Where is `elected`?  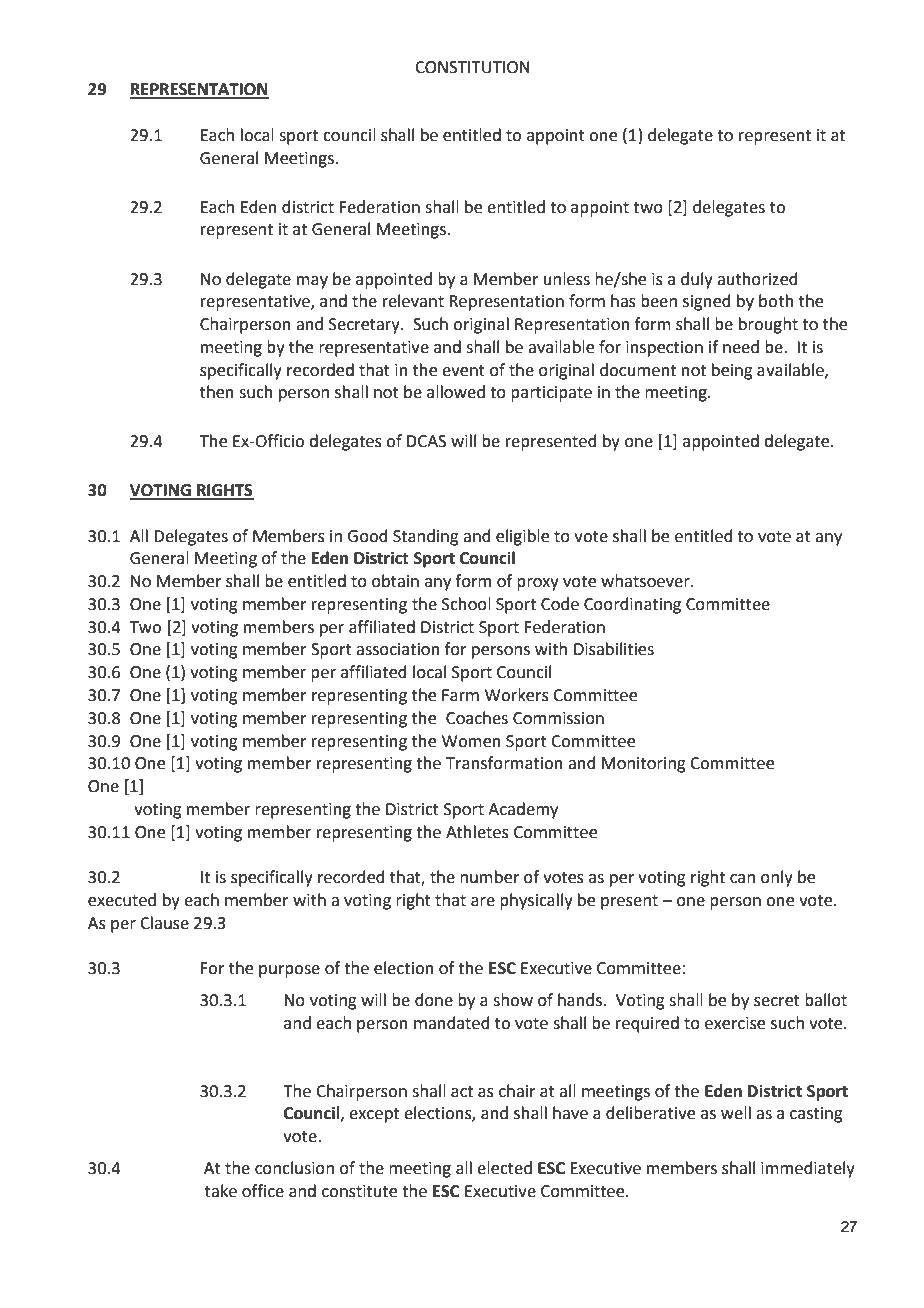 elected is located at coordinates (504, 1168).
